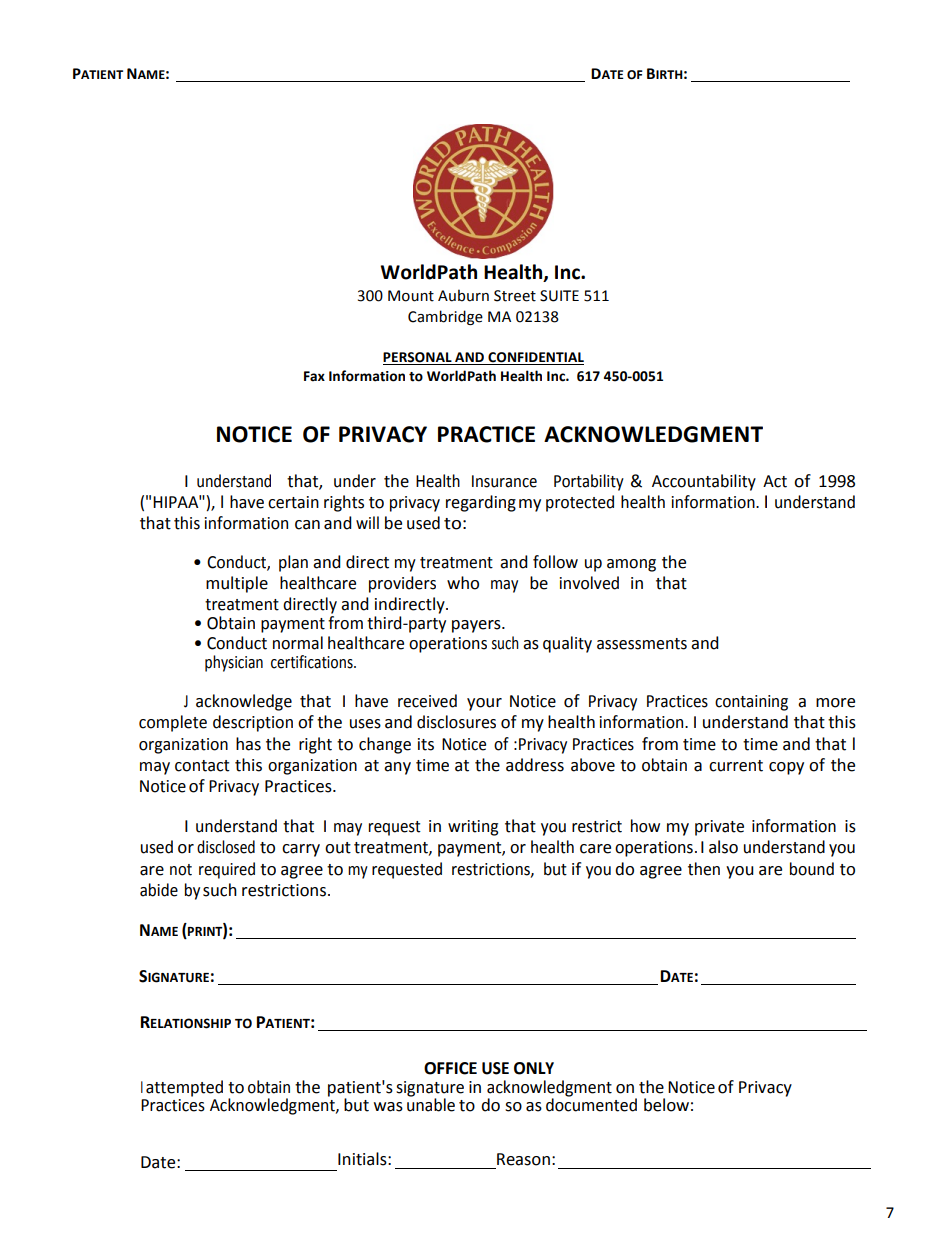 This screenshot has width=952, height=1233. Describe the element at coordinates (473, 828) in the screenshot. I see `writing` at that location.
